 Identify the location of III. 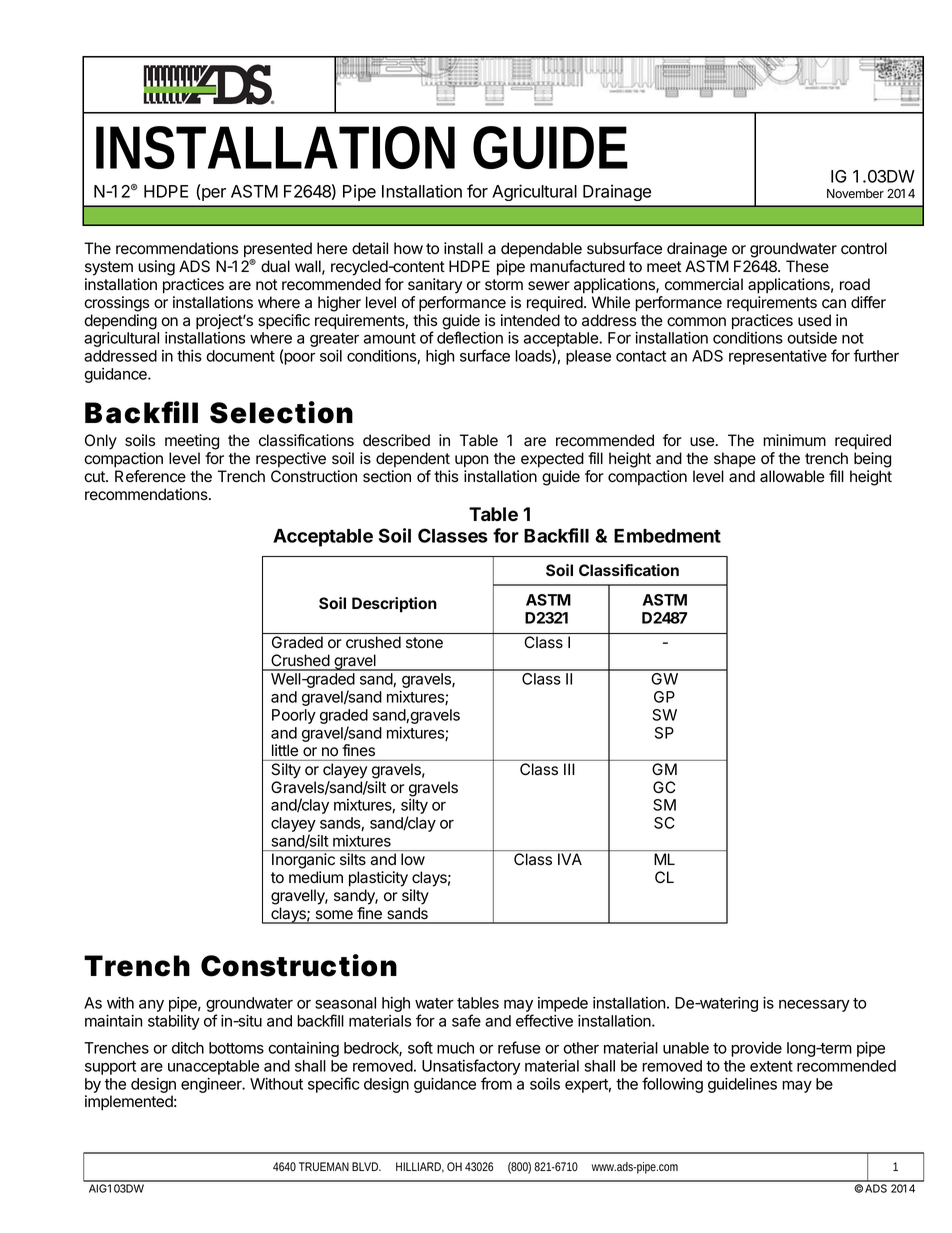
(569, 769).
